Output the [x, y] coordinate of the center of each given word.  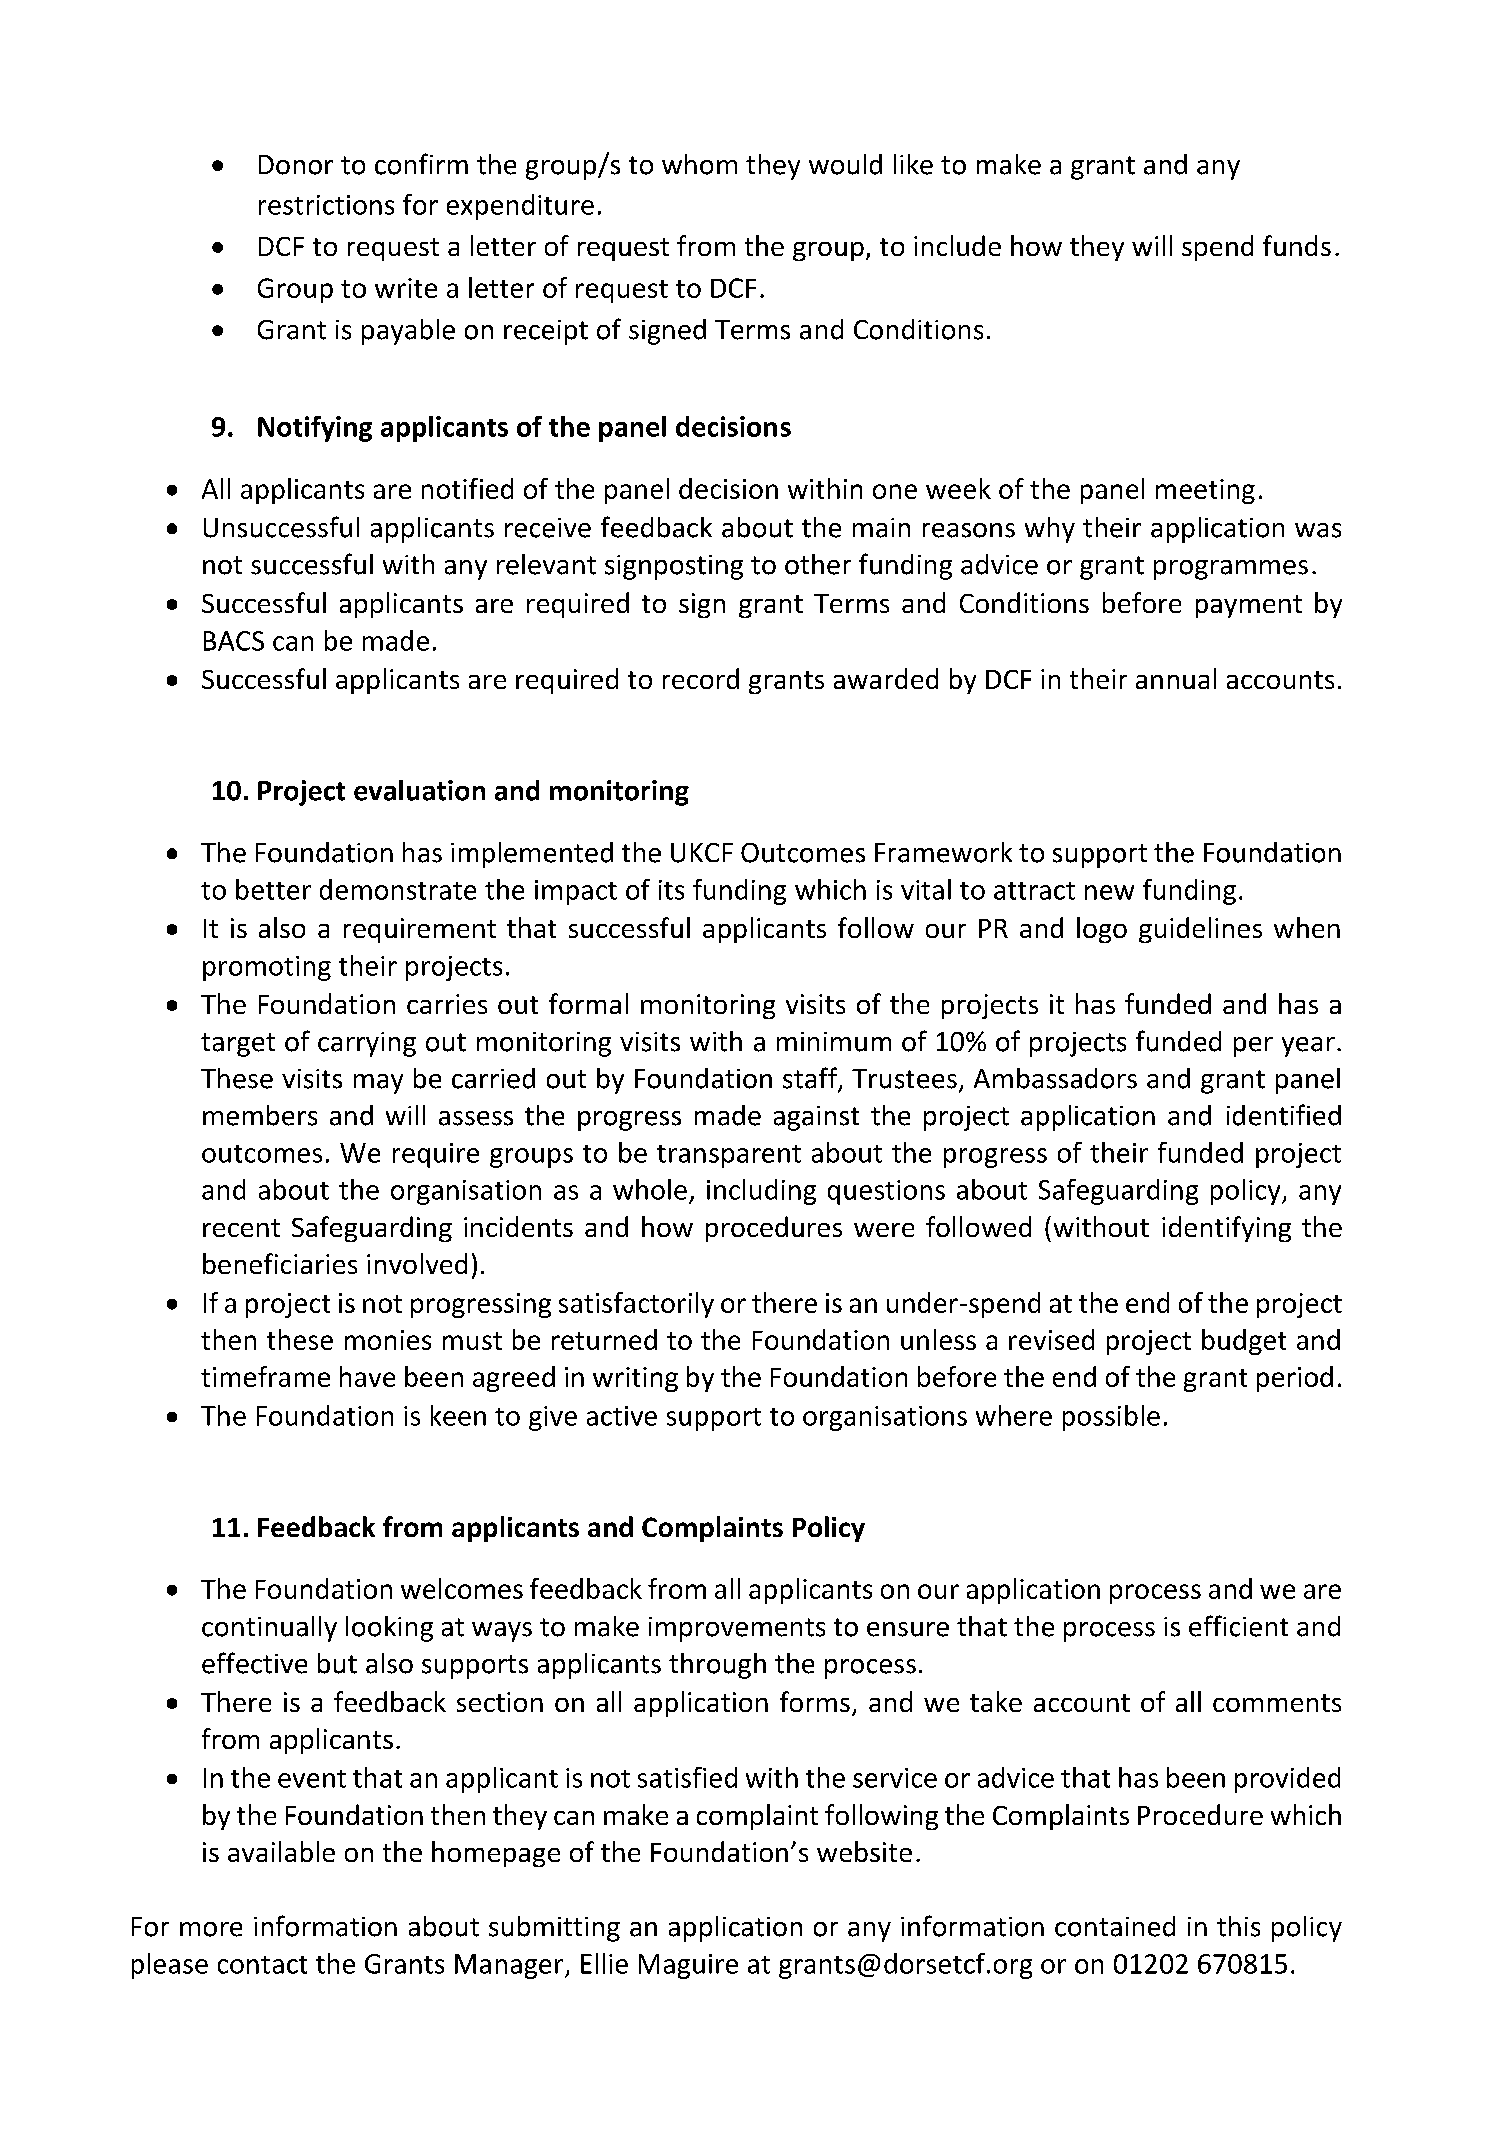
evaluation [419, 790]
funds [1297, 245]
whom [699, 164]
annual [1176, 678]
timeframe [265, 1376]
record [701, 678]
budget [1244, 1342]
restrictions [326, 205]
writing [635, 1379]
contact [262, 1965]
